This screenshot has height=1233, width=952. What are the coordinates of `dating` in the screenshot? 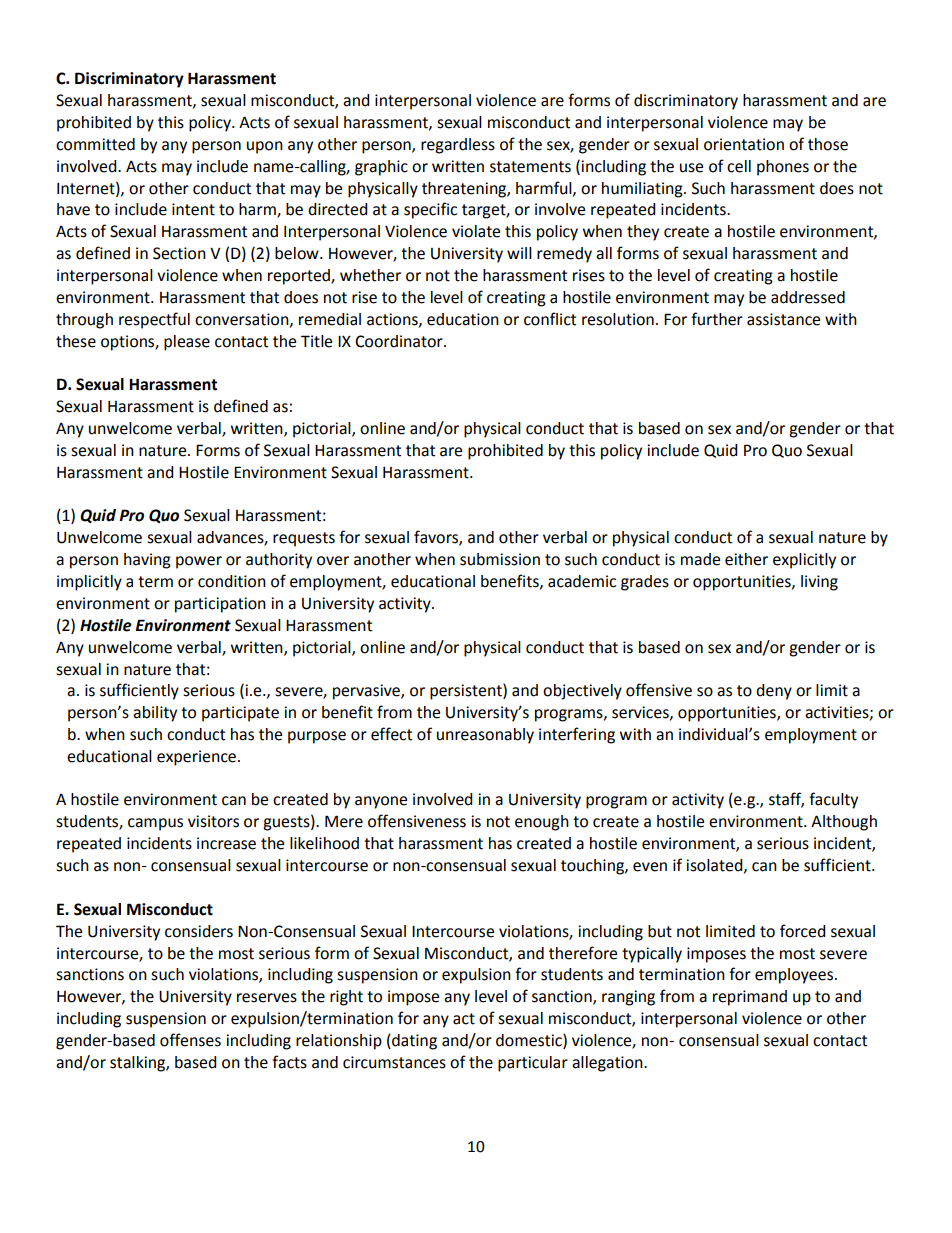 It's located at (413, 1042).
